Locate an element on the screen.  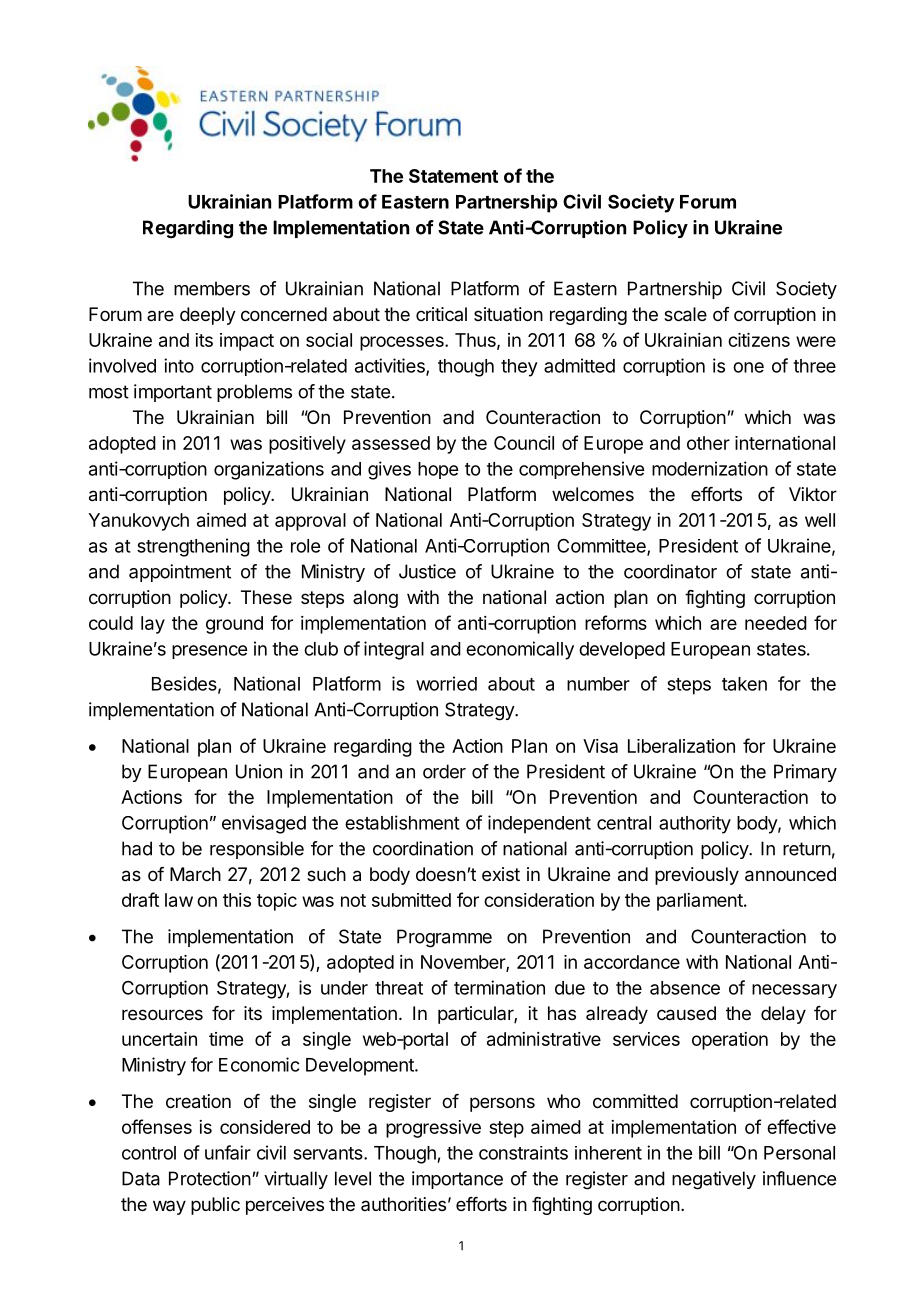
parliament is located at coordinates (700, 902).
